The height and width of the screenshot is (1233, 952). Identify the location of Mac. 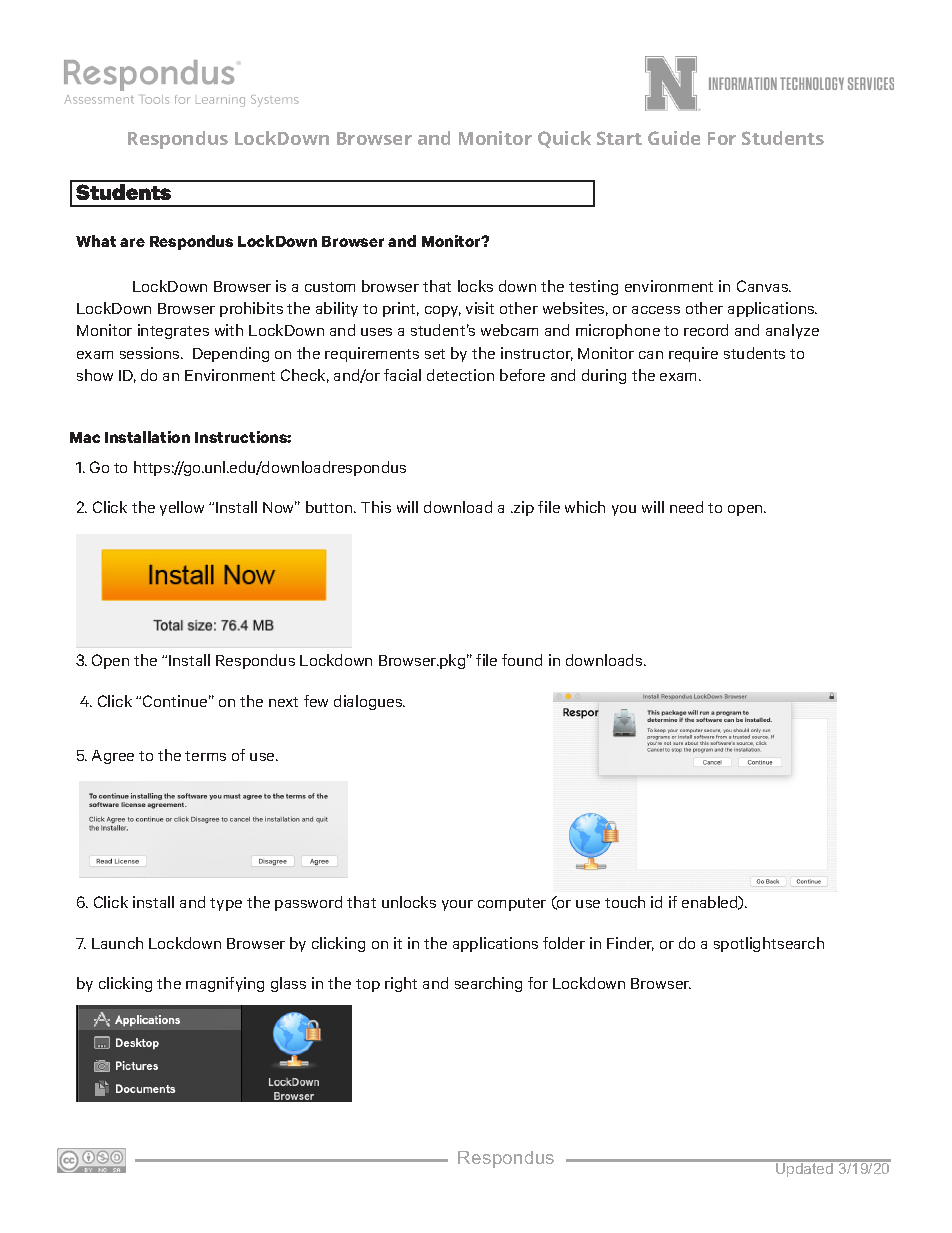
(85, 437).
